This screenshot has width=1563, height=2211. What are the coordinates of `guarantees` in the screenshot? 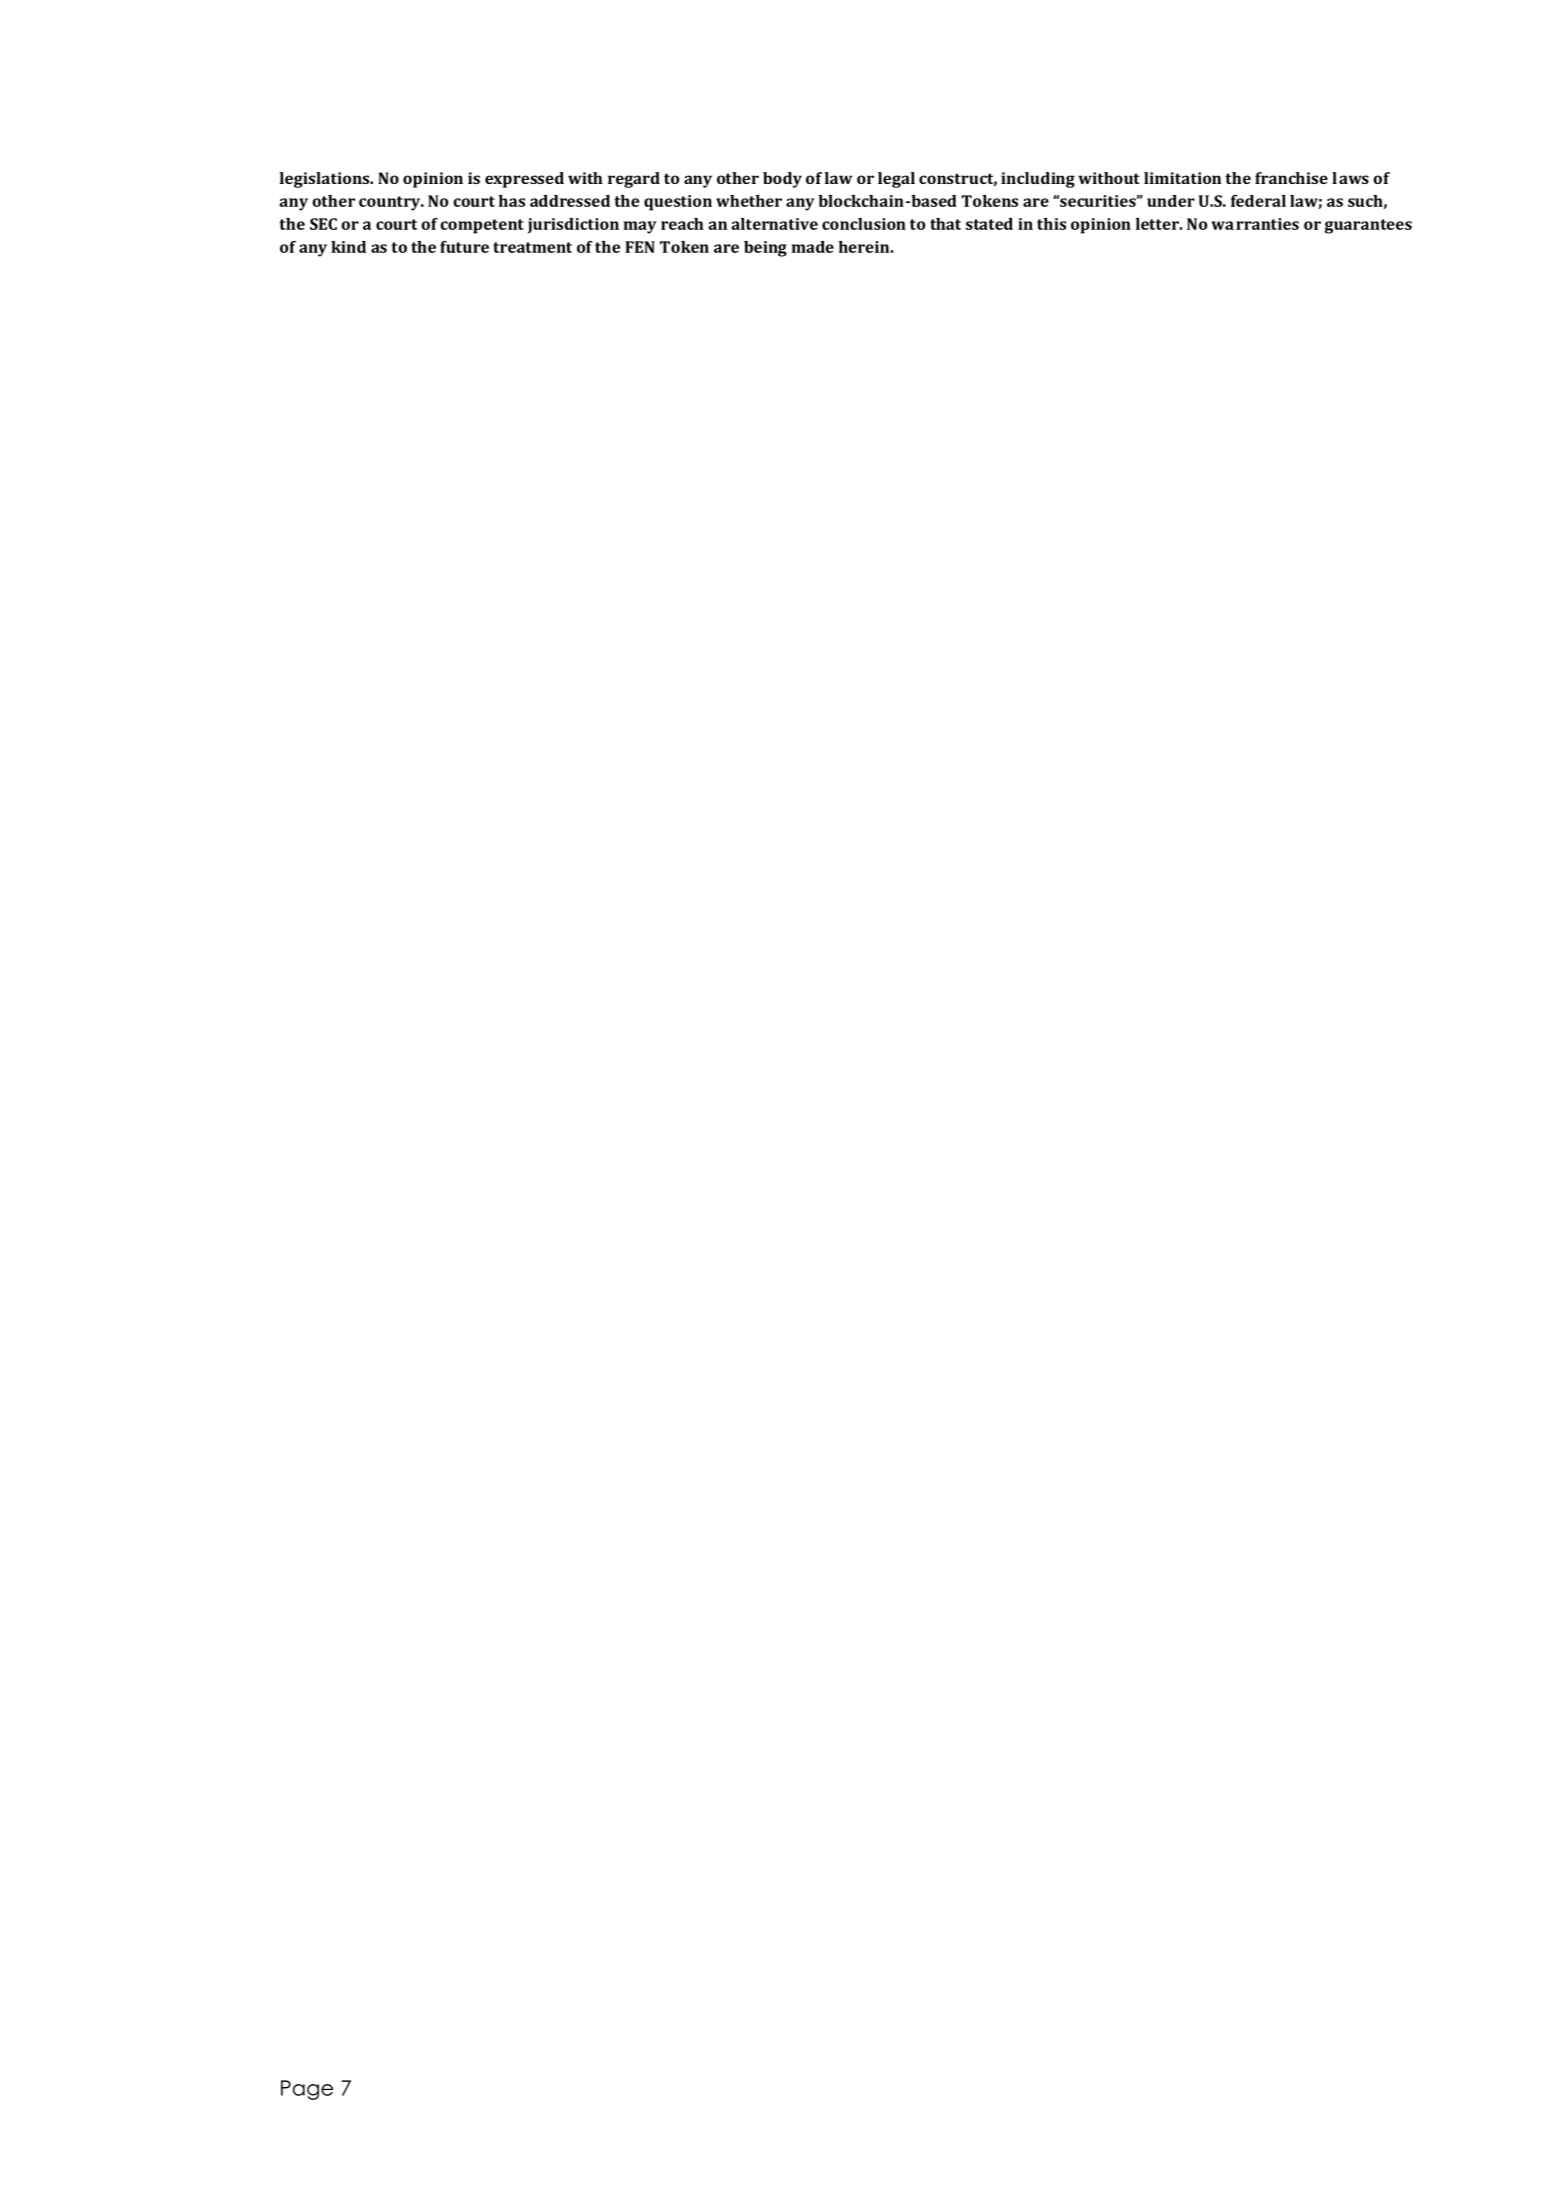 It's located at (1368, 226).
